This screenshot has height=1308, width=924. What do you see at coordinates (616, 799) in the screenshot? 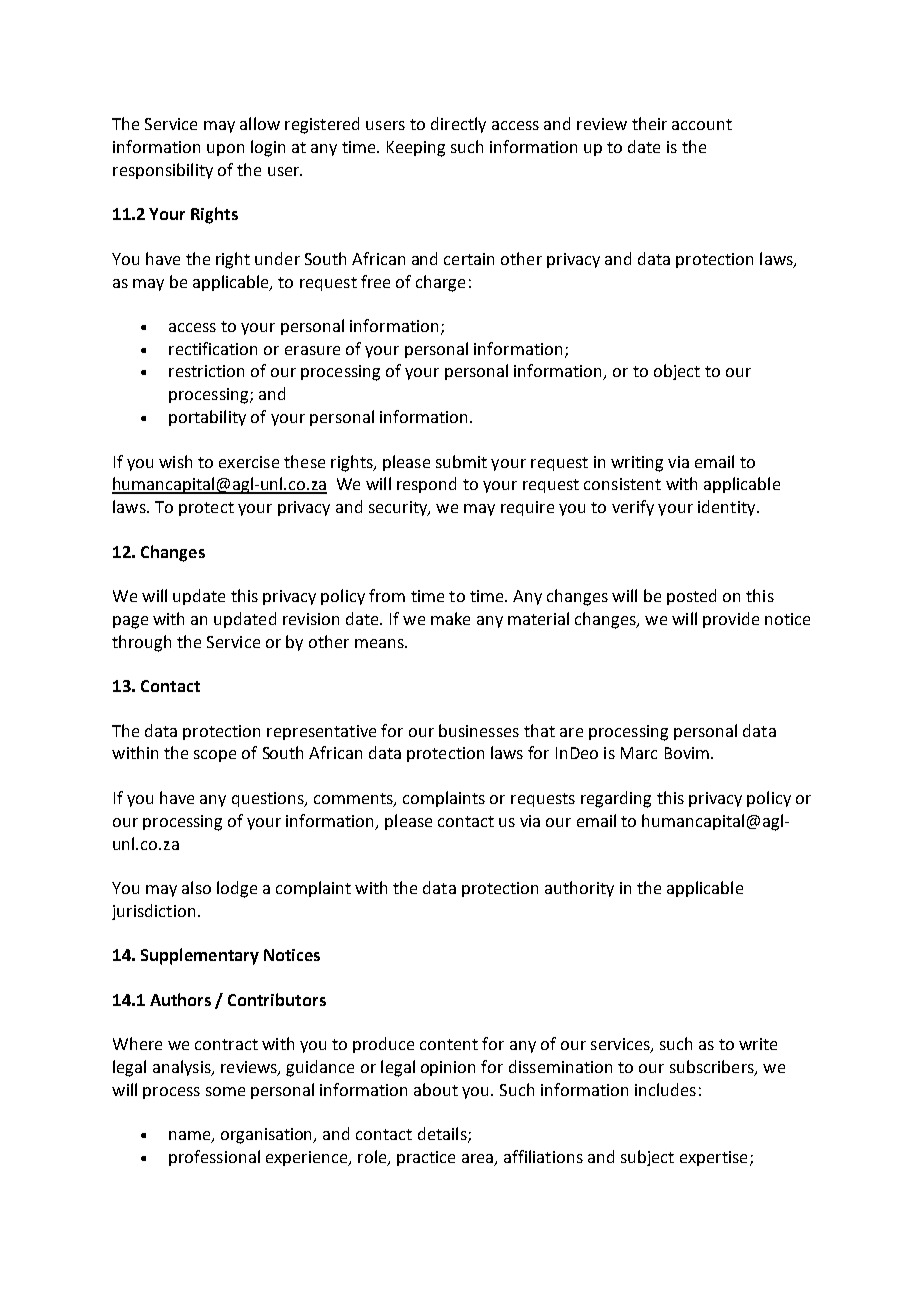
I see `regarding` at bounding box center [616, 799].
